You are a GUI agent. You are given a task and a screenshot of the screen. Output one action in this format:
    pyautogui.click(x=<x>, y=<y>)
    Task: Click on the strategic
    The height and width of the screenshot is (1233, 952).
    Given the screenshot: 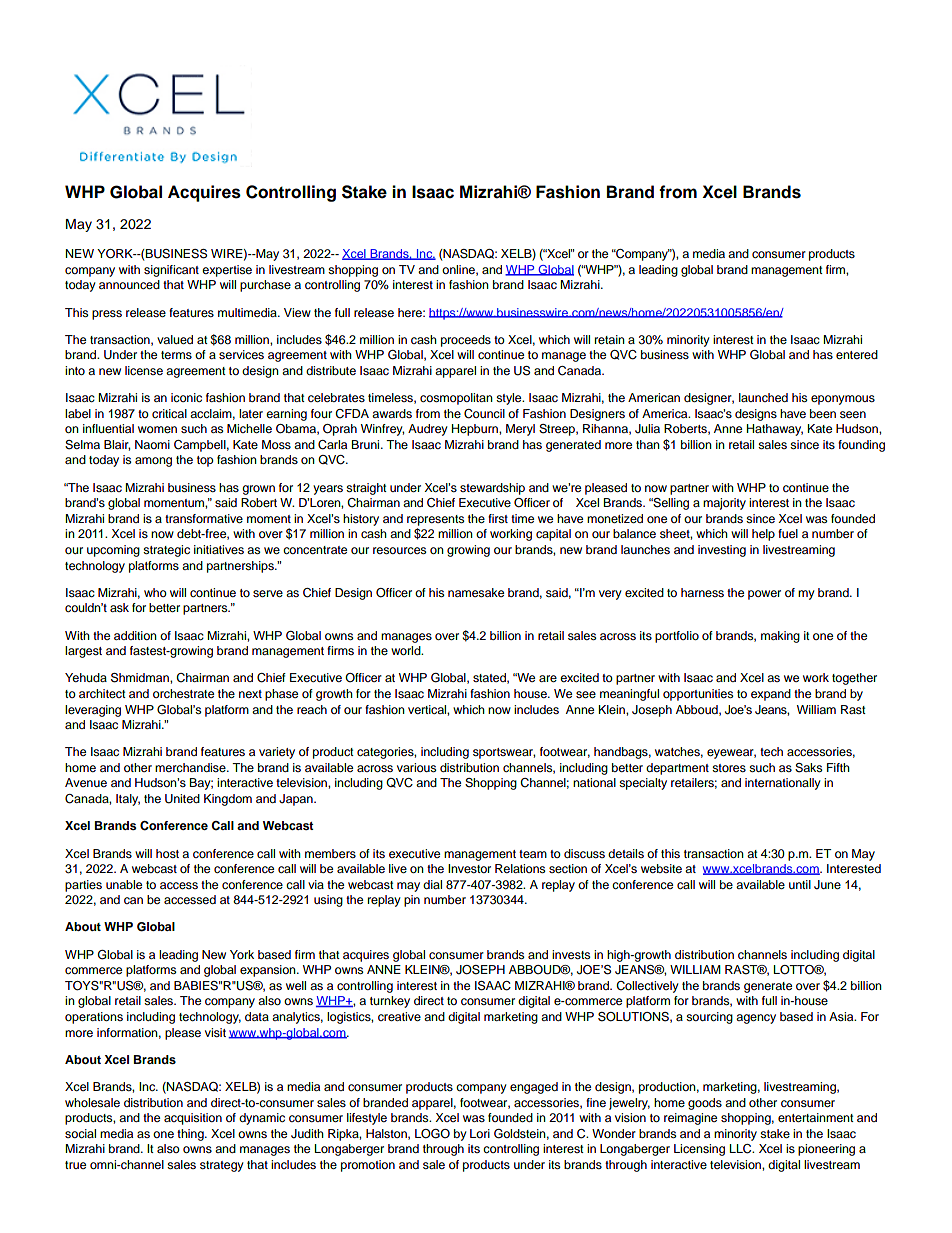 What is the action you would take?
    pyautogui.click(x=166, y=551)
